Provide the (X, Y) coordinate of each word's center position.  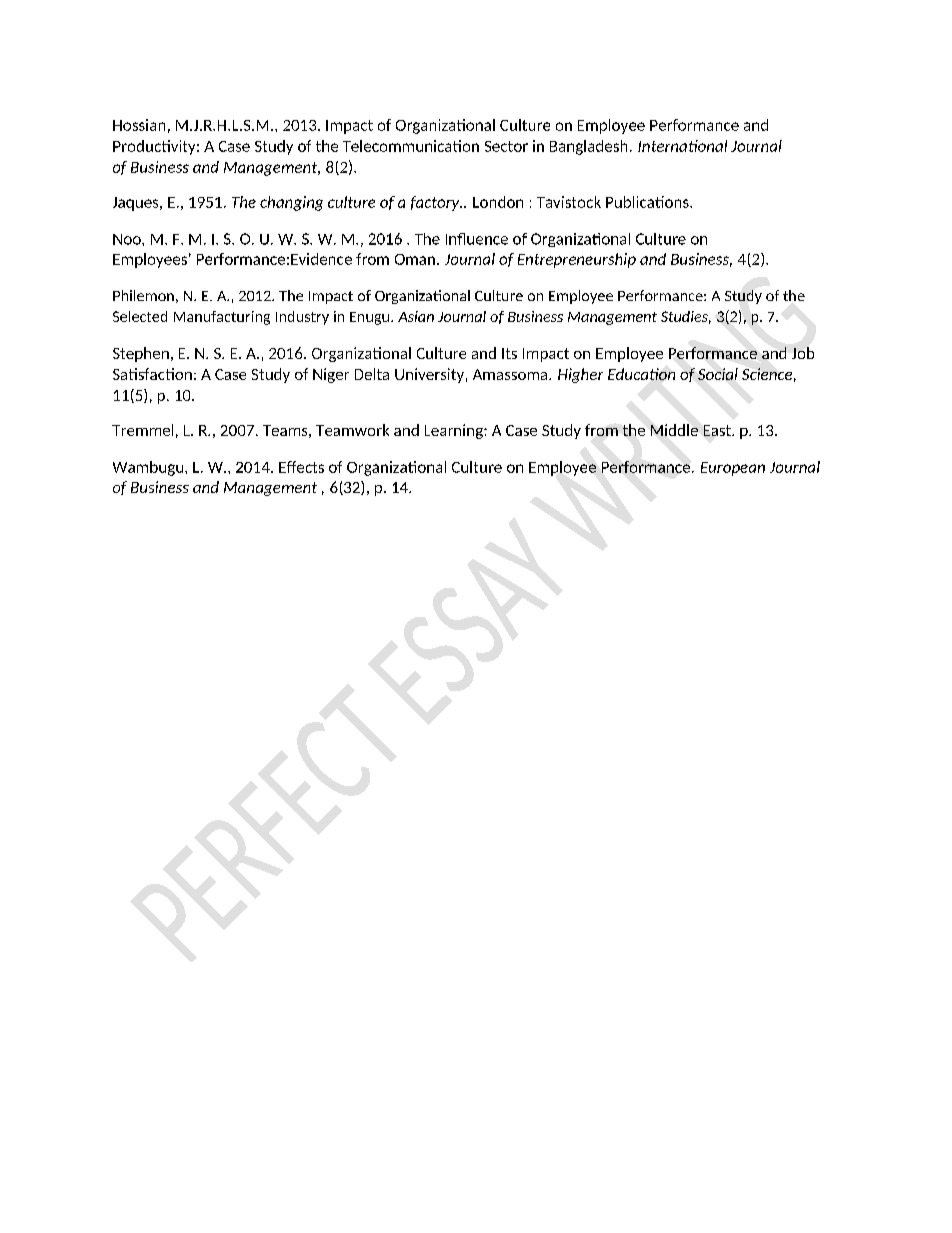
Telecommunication (411, 146)
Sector (506, 146)
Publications (648, 202)
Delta (372, 374)
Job (803, 353)
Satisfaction (152, 374)
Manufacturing (222, 318)
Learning (455, 431)
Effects (301, 467)
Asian (416, 316)
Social (718, 374)
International (682, 146)
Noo (128, 239)
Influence (477, 239)
